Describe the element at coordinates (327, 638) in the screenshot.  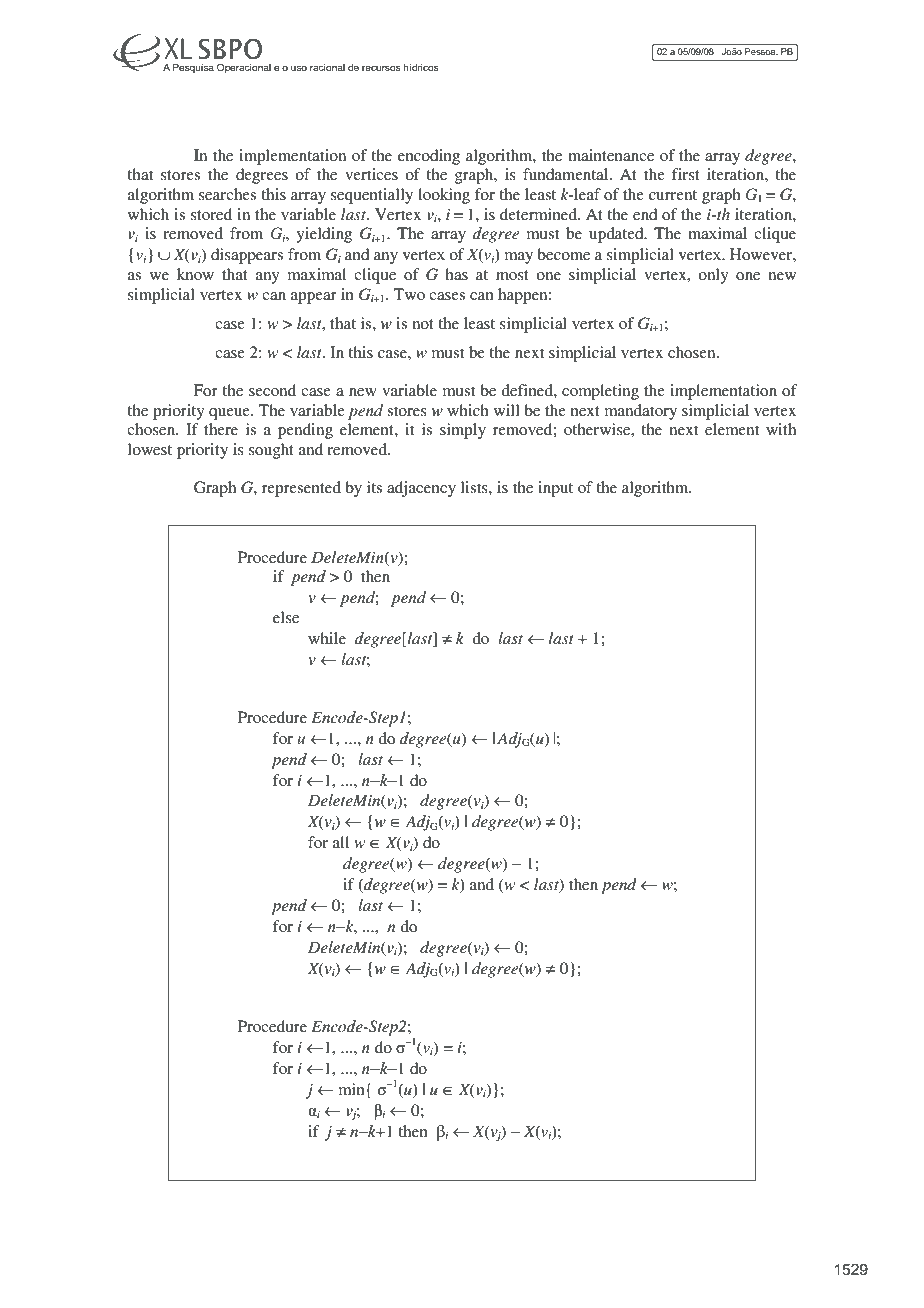
I see `while` at that location.
